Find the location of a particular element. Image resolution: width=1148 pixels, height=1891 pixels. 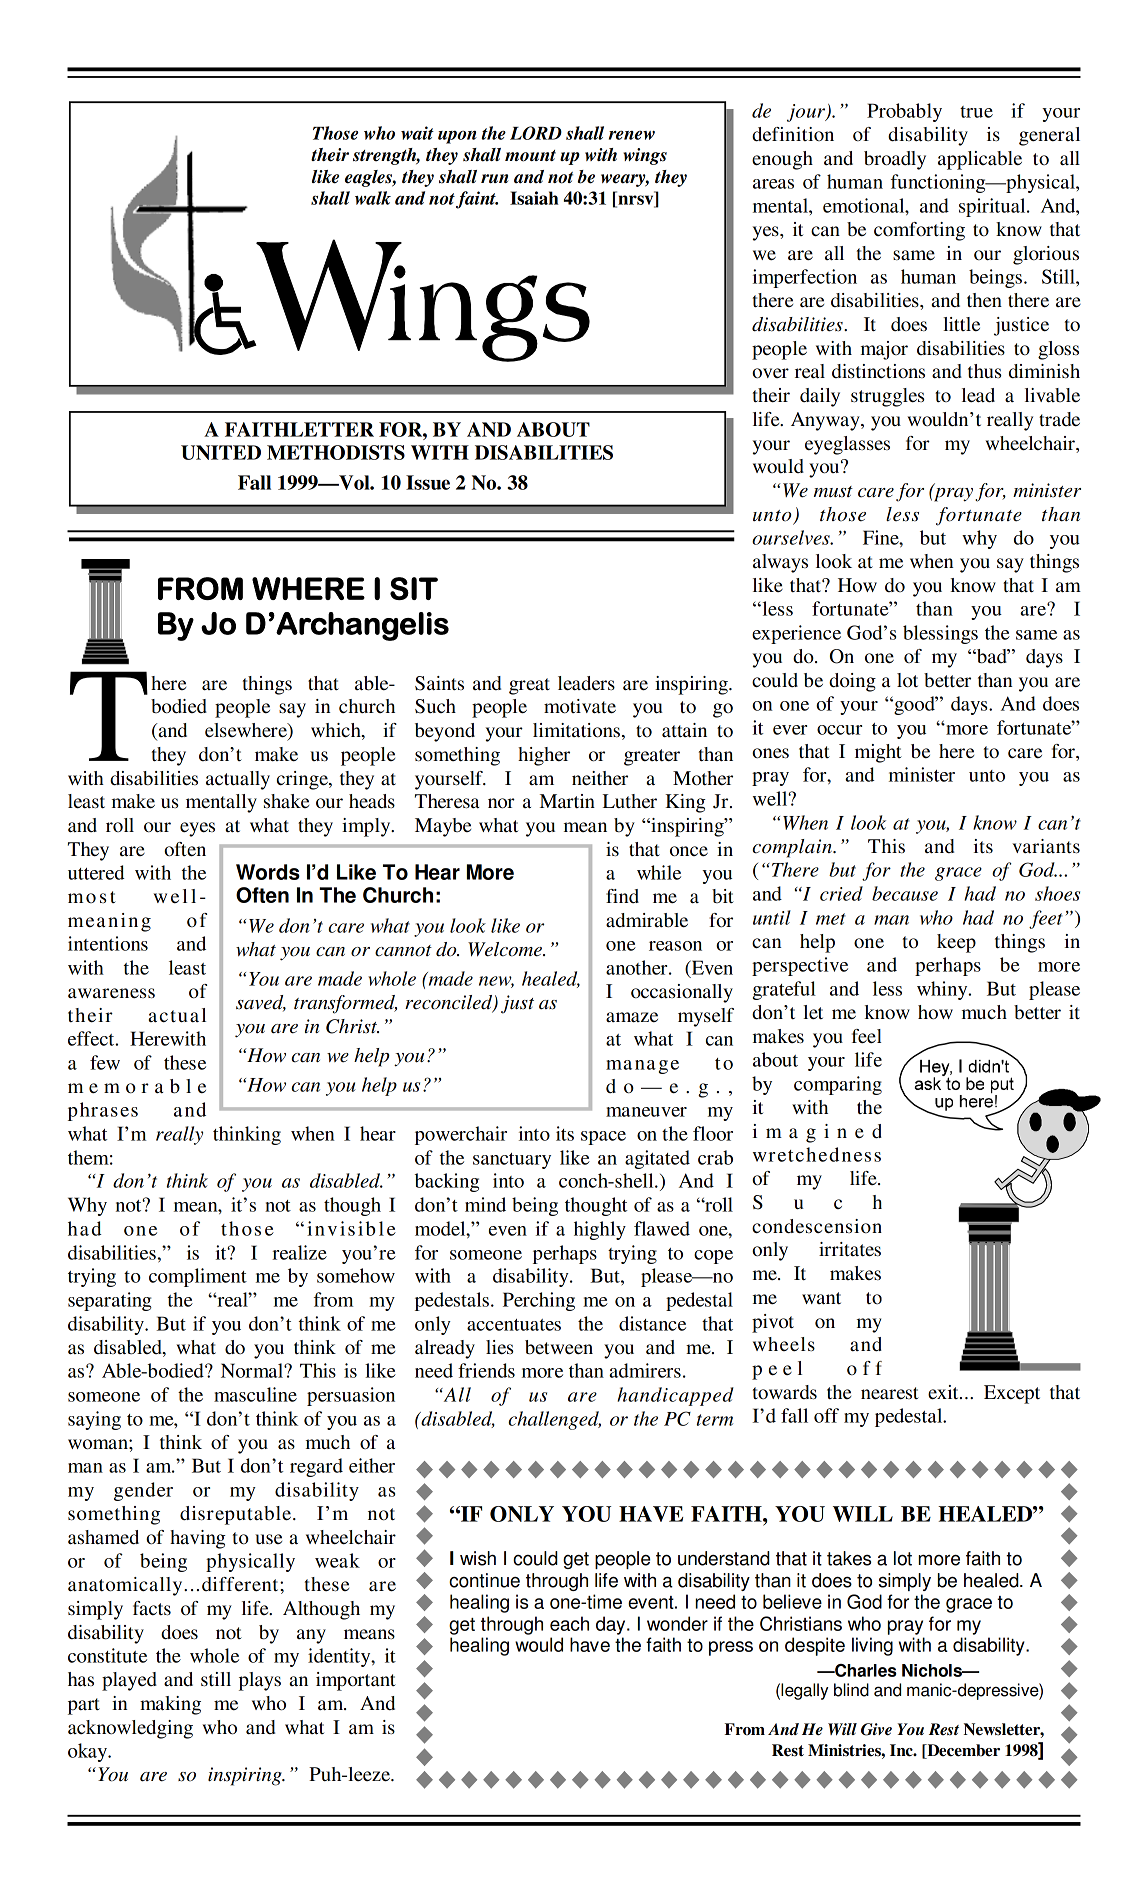

walk is located at coordinates (373, 198).
